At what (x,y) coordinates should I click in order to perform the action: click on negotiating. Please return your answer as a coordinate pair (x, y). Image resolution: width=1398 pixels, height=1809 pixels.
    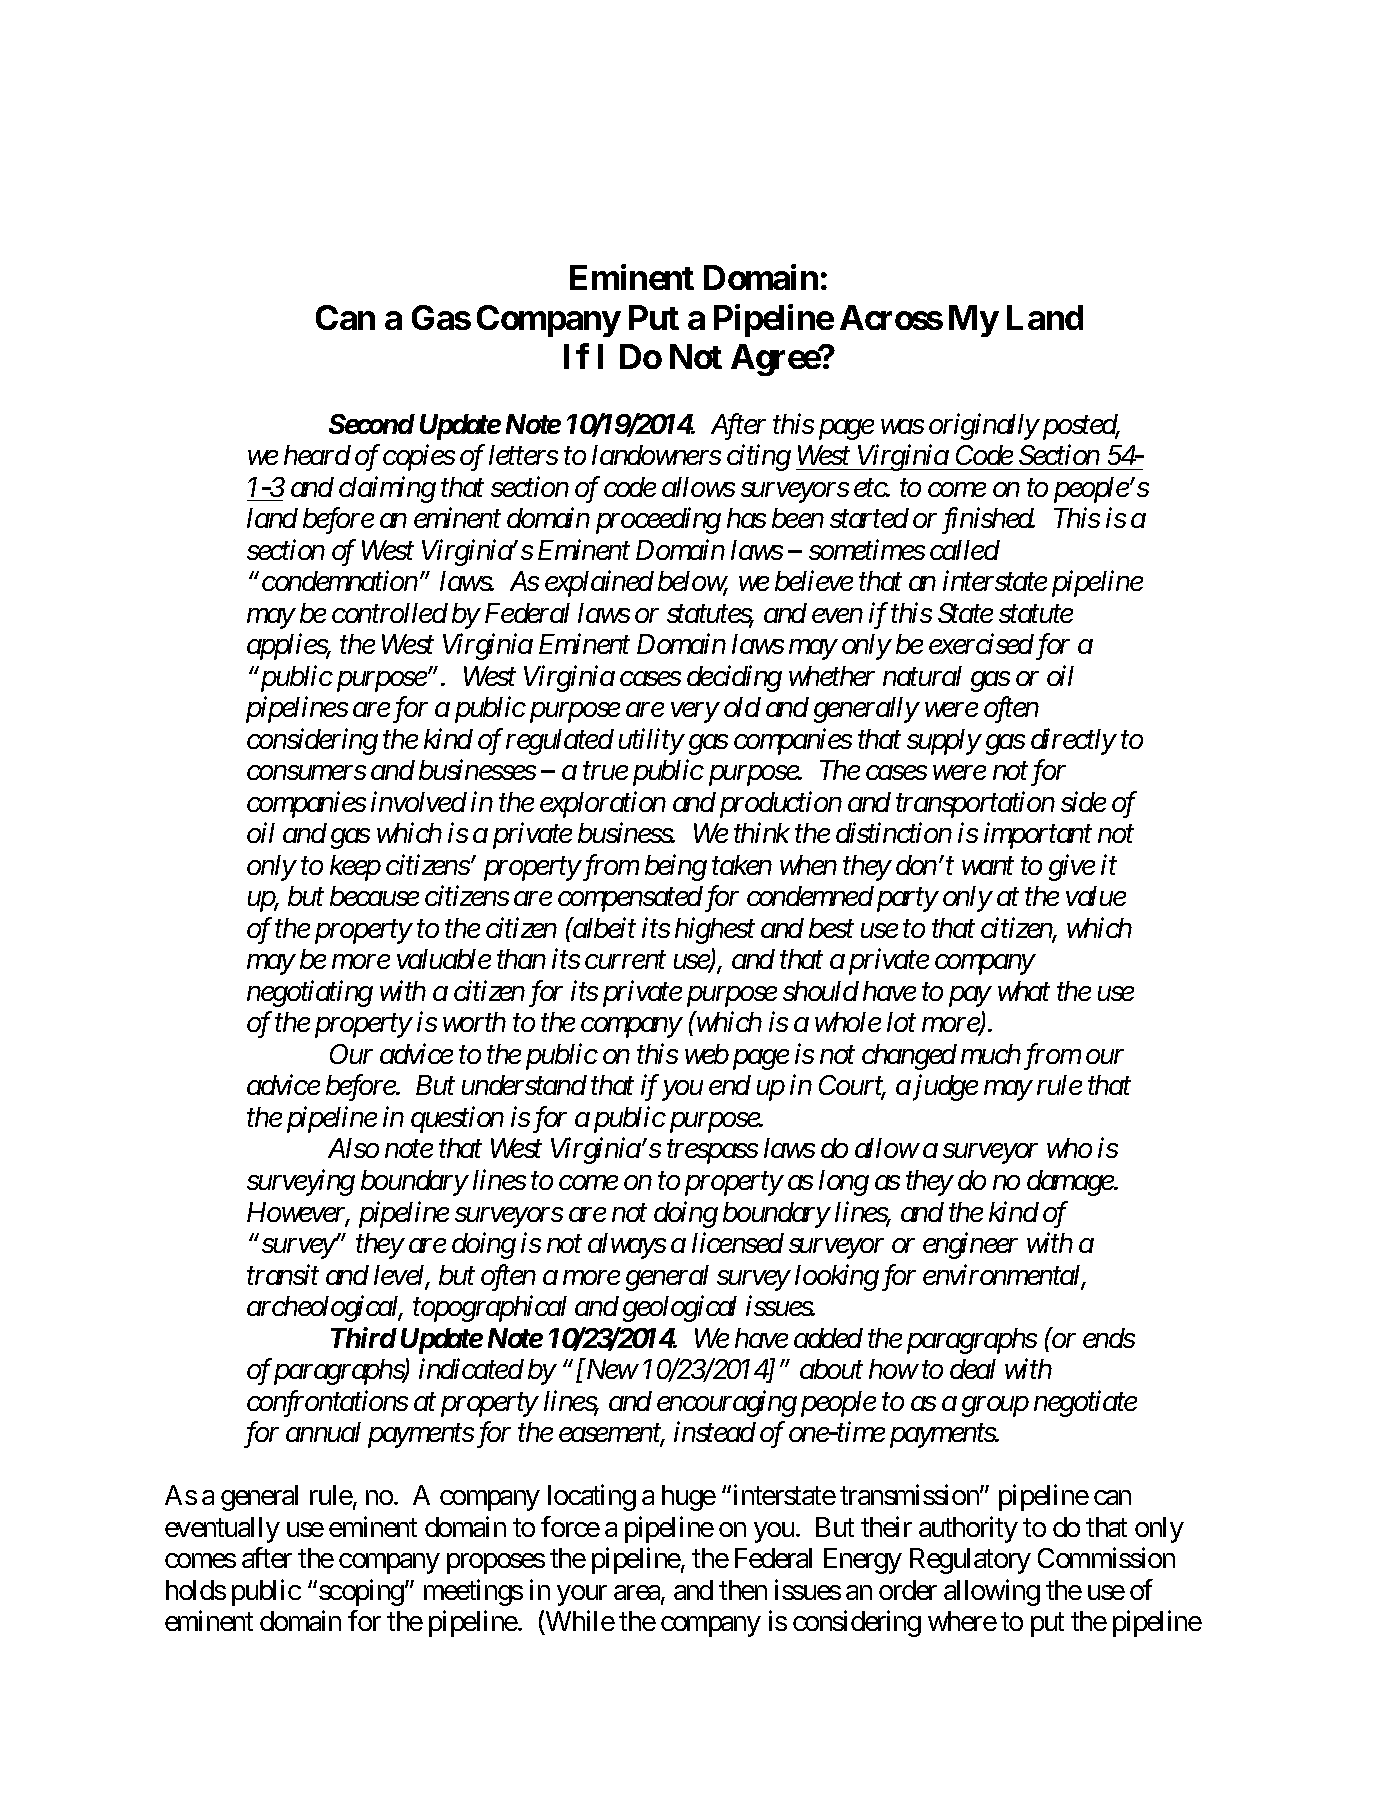
    Looking at the image, I should click on (310, 994).
